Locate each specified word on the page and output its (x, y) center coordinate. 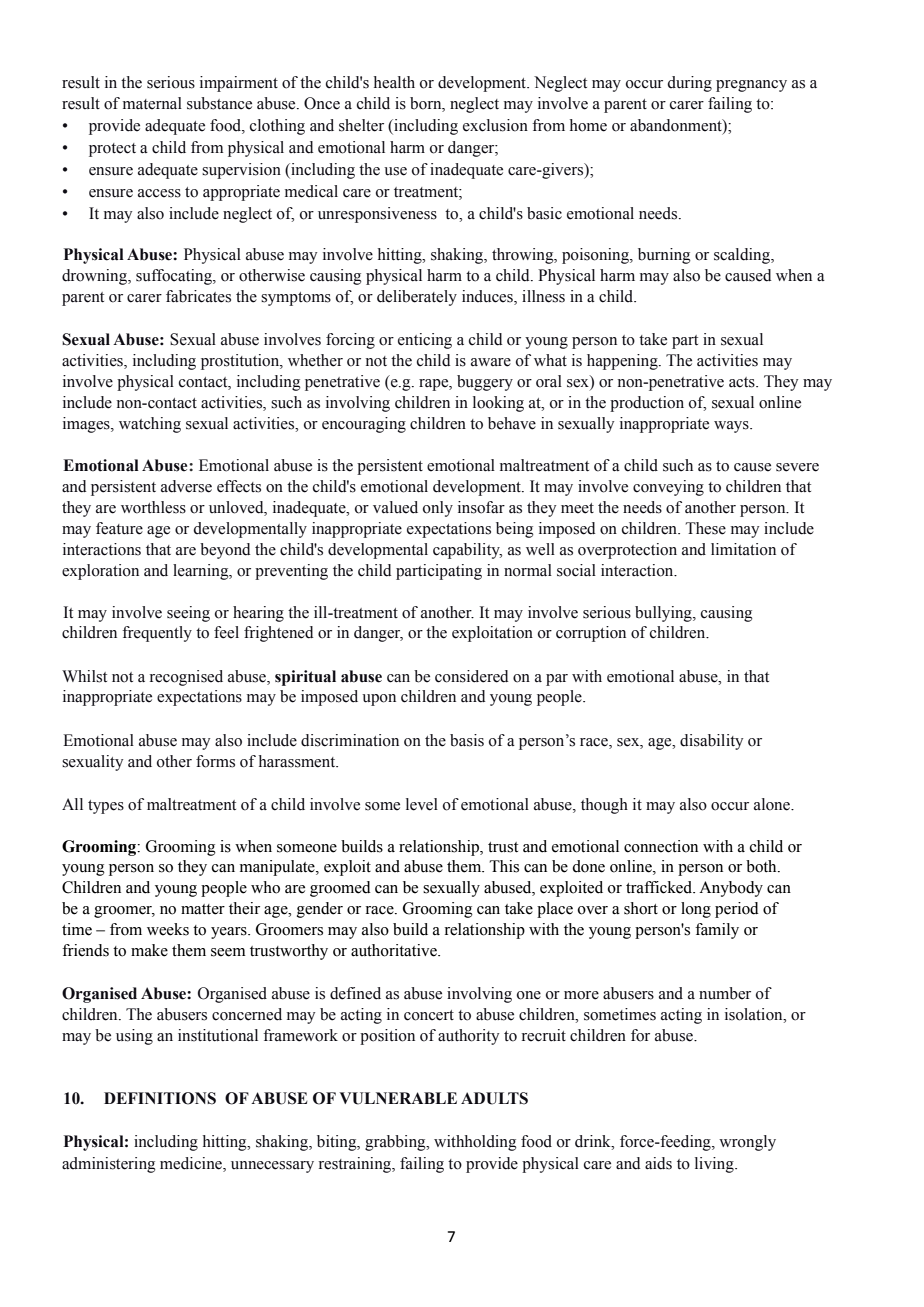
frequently (157, 634)
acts (743, 382)
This (504, 866)
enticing (425, 341)
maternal (152, 103)
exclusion (495, 125)
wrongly (747, 1143)
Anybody (731, 889)
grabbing (396, 1143)
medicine (192, 1164)
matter (203, 909)
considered (471, 676)
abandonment (677, 126)
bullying (664, 614)
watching (150, 425)
